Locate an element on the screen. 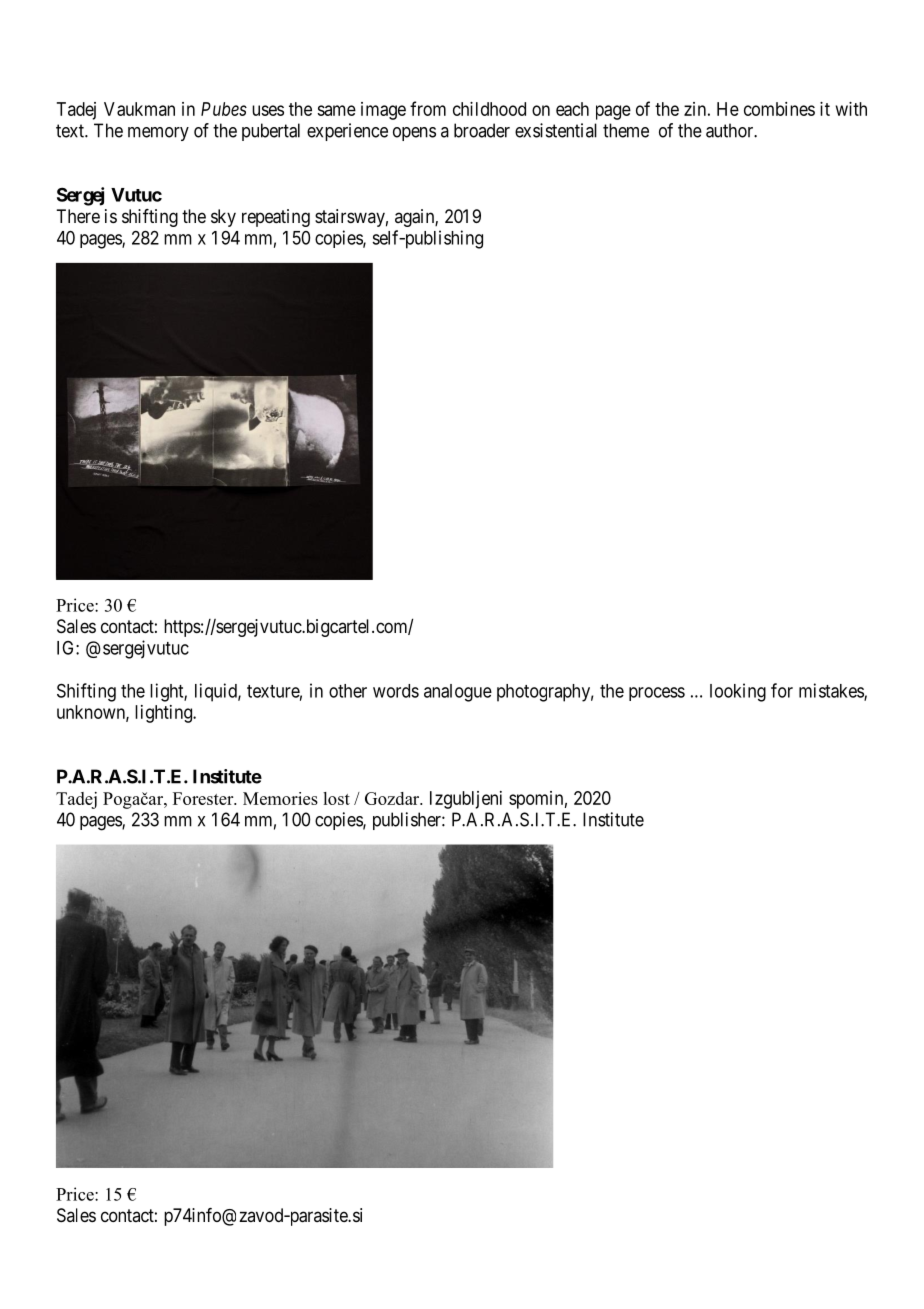  looking is located at coordinates (738, 692).
